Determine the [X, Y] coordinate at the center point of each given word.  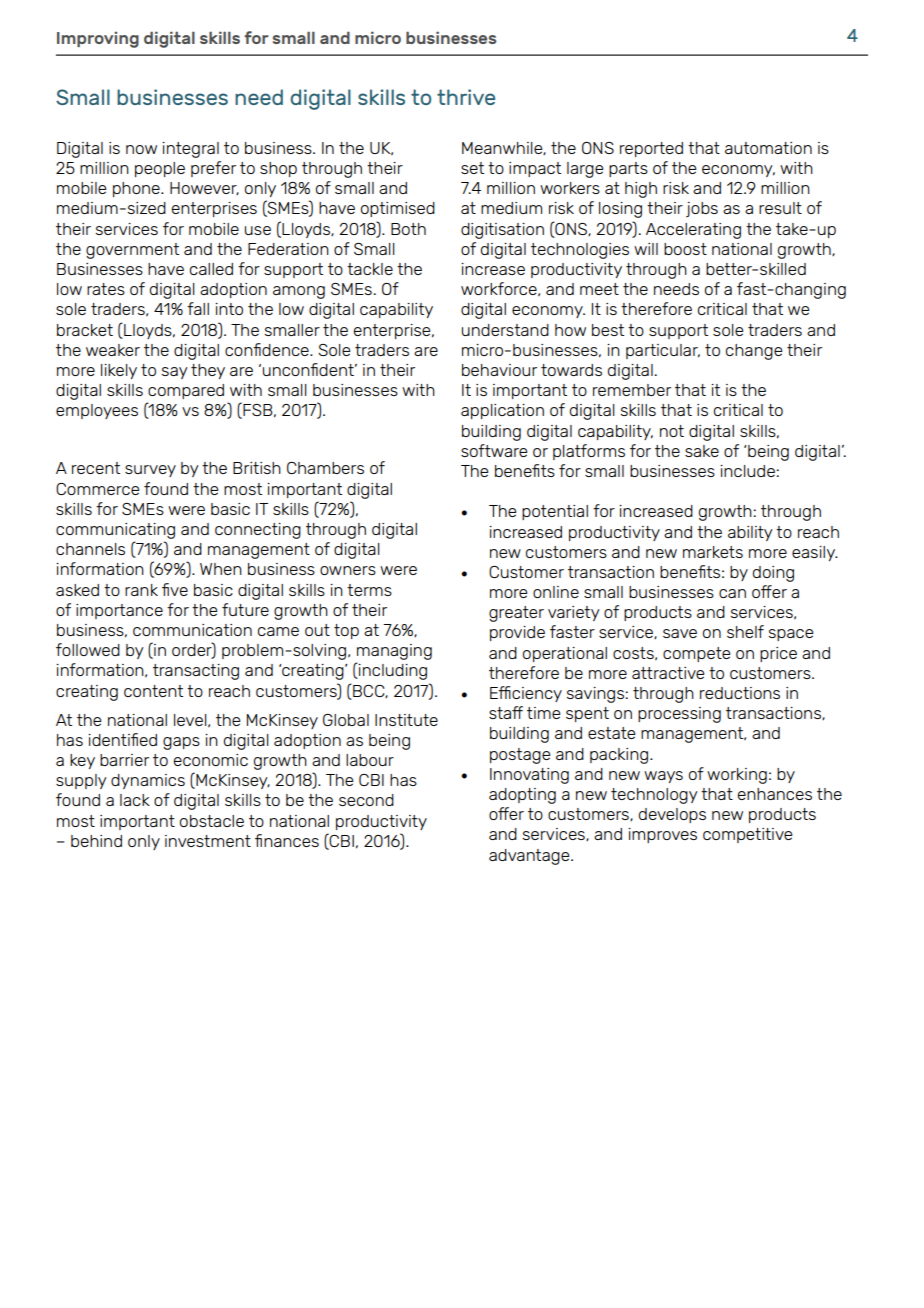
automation [768, 148]
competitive [747, 835]
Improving [98, 39]
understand [505, 330]
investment [208, 841]
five [175, 589]
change [754, 352]
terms [369, 590]
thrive [466, 97]
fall [198, 308]
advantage [530, 857]
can [732, 593]
